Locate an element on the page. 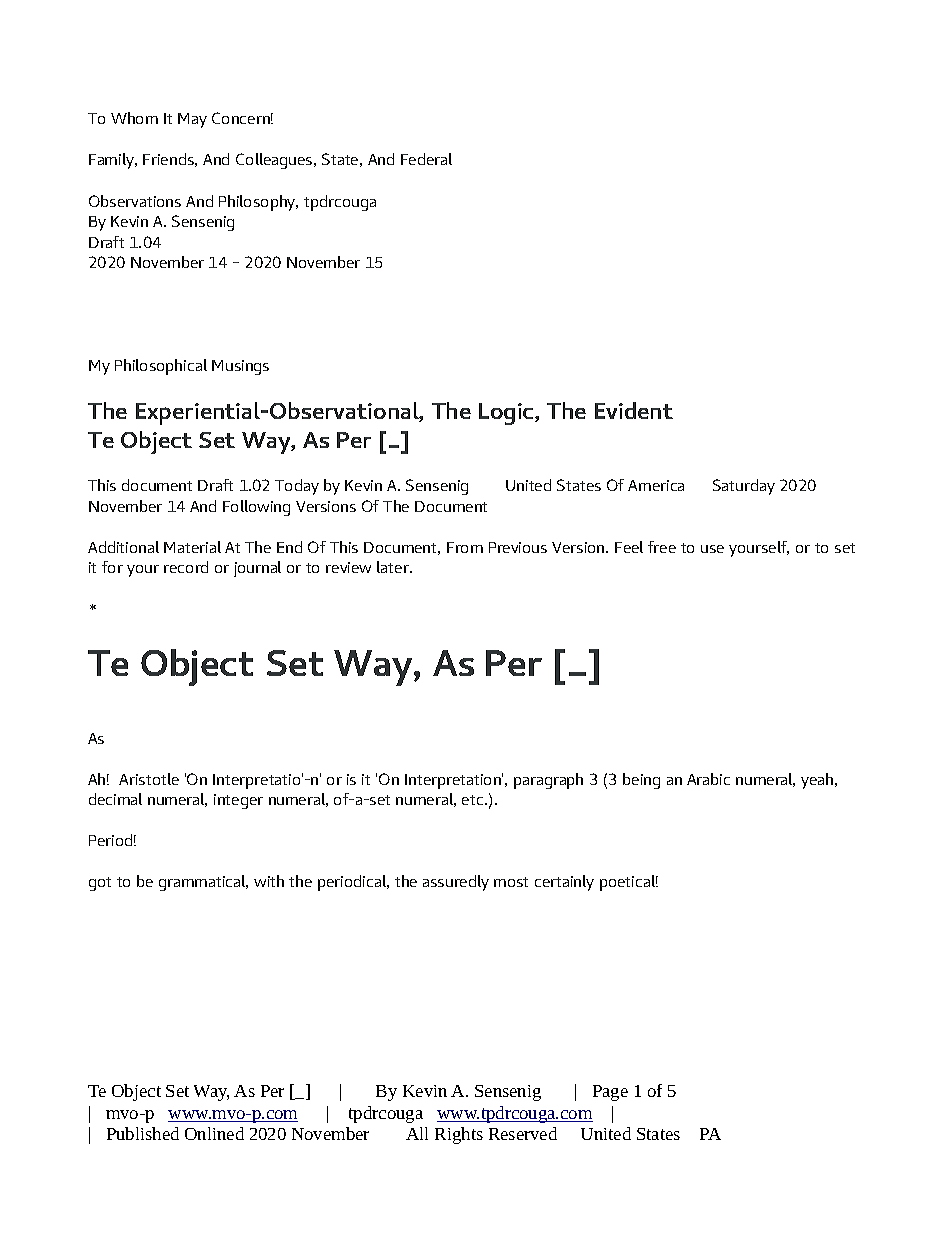  Rights is located at coordinates (459, 1135).
